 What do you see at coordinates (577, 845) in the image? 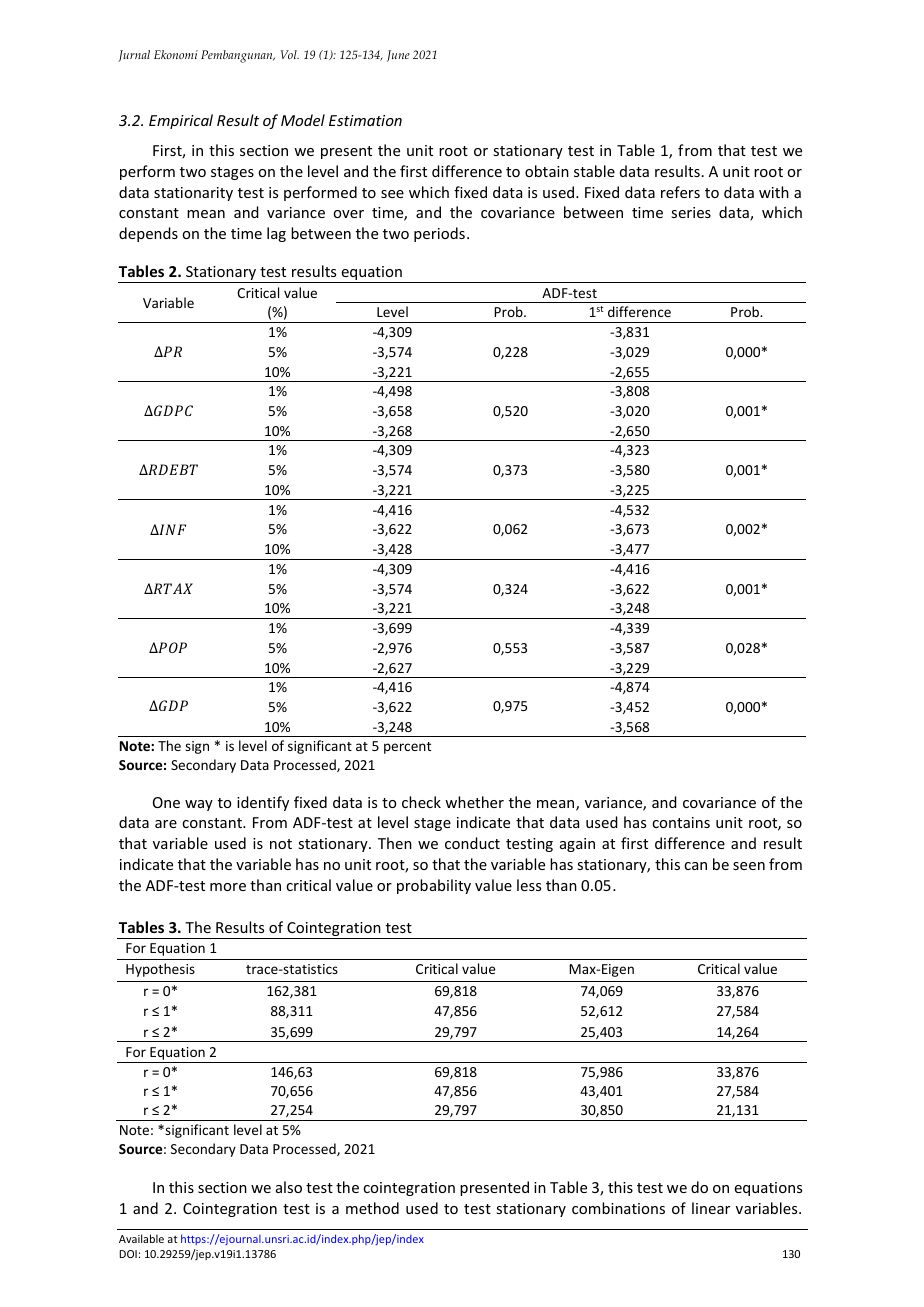
I see `again` at bounding box center [577, 845].
